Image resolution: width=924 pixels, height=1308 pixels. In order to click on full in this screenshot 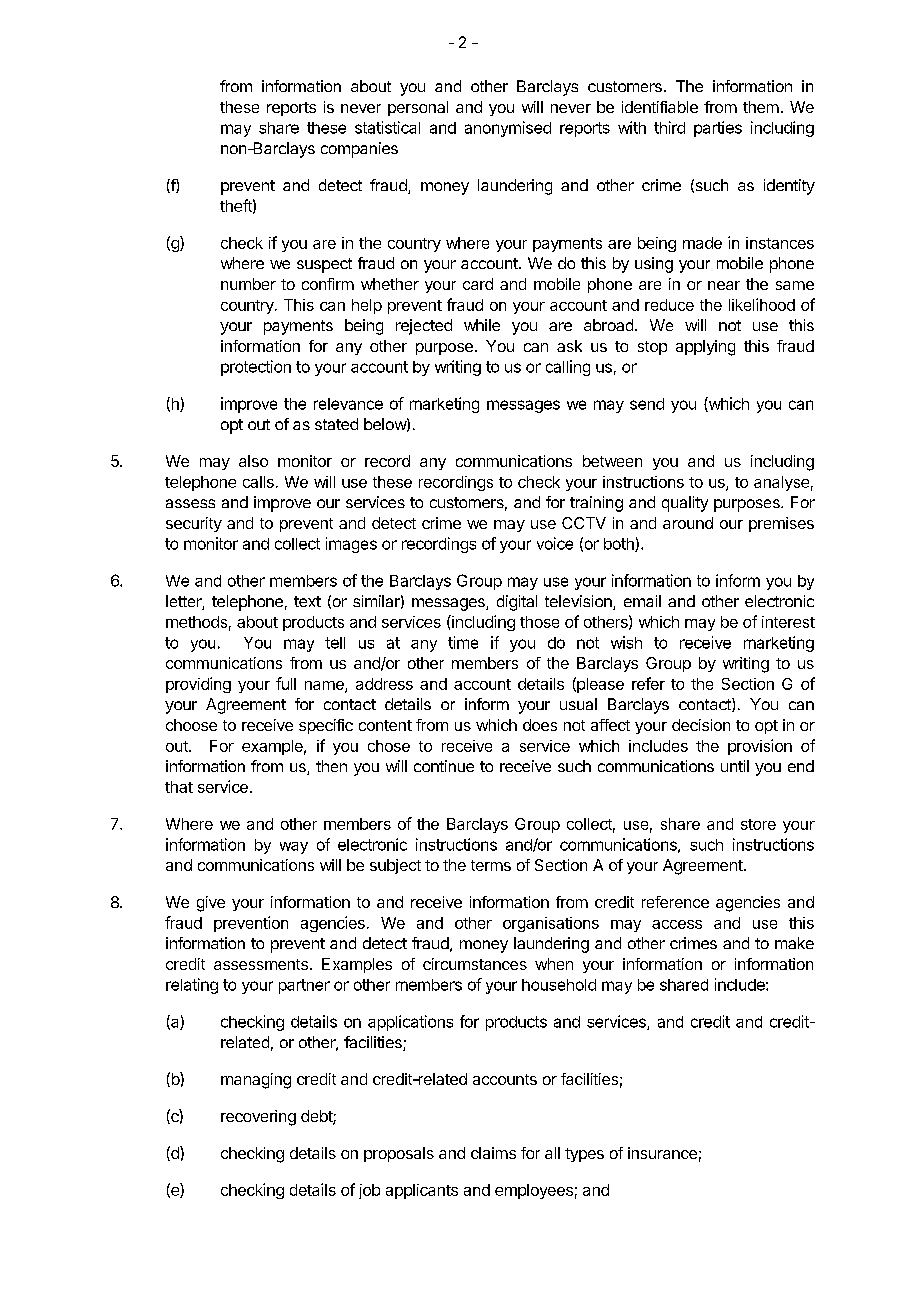, I will do `click(286, 683)`.
